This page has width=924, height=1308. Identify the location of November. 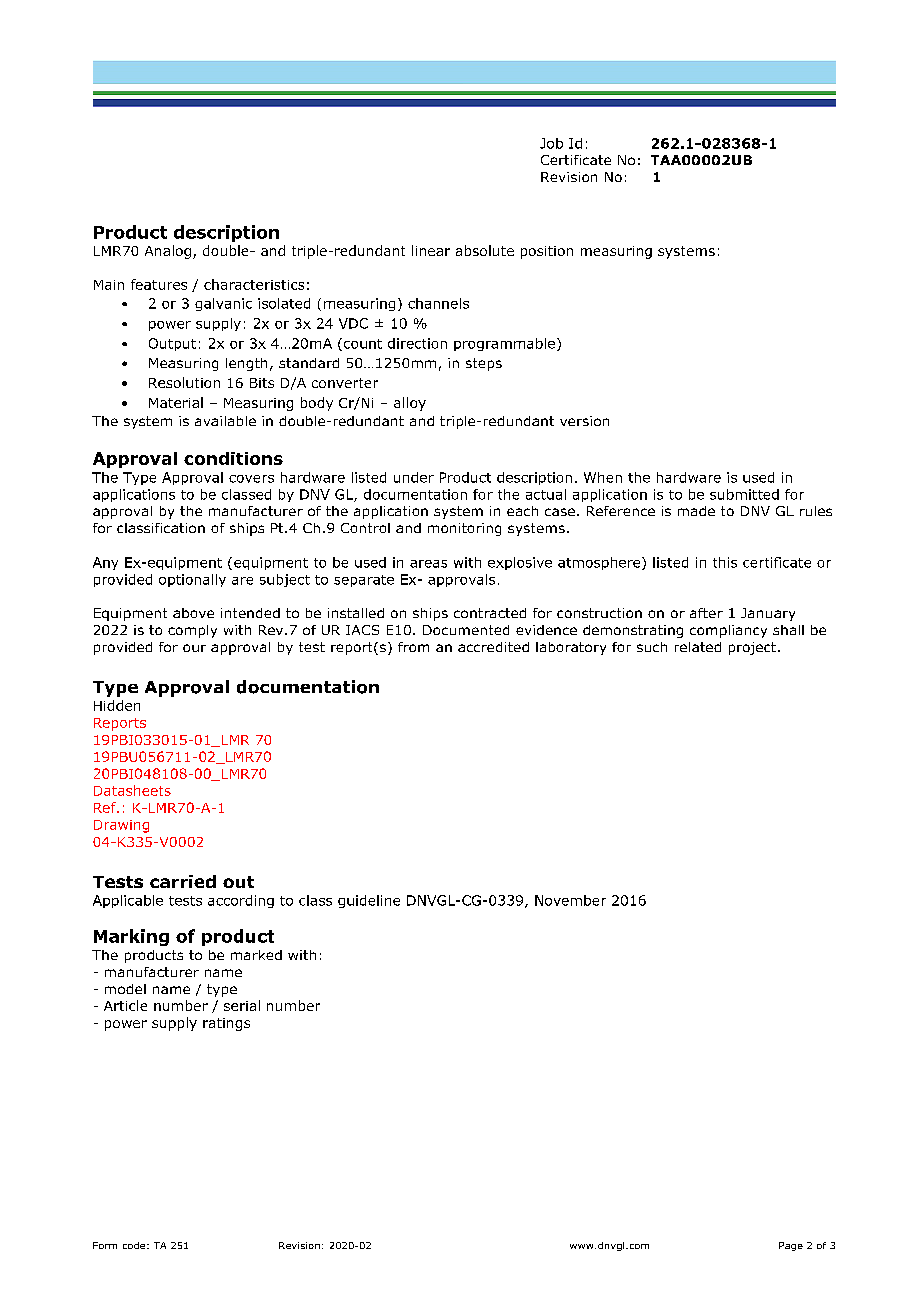
(570, 900).
